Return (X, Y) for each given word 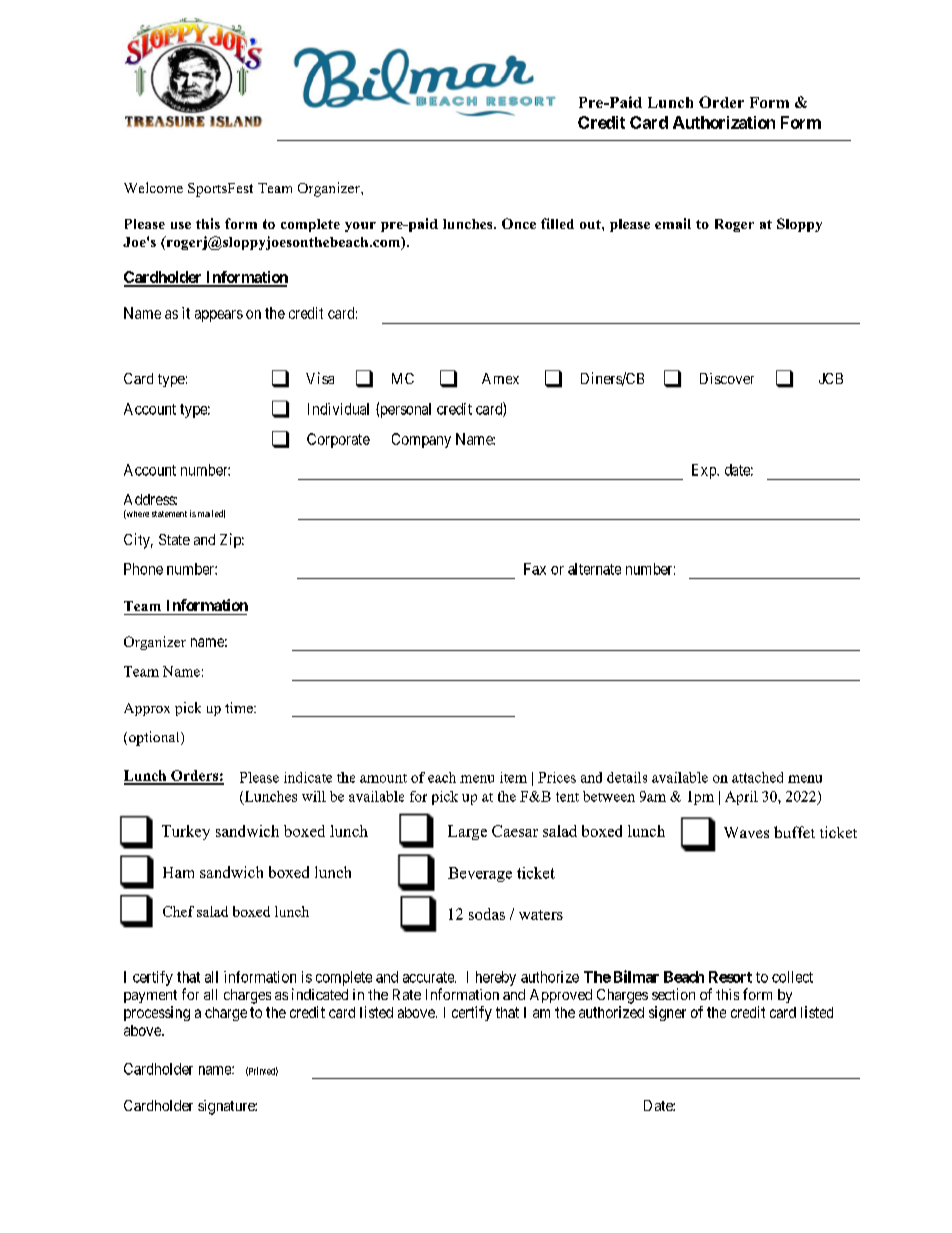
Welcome (153, 187)
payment (150, 996)
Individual (338, 409)
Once (519, 223)
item (513, 777)
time (240, 707)
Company (421, 440)
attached (757, 777)
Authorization (724, 122)
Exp (705, 471)
